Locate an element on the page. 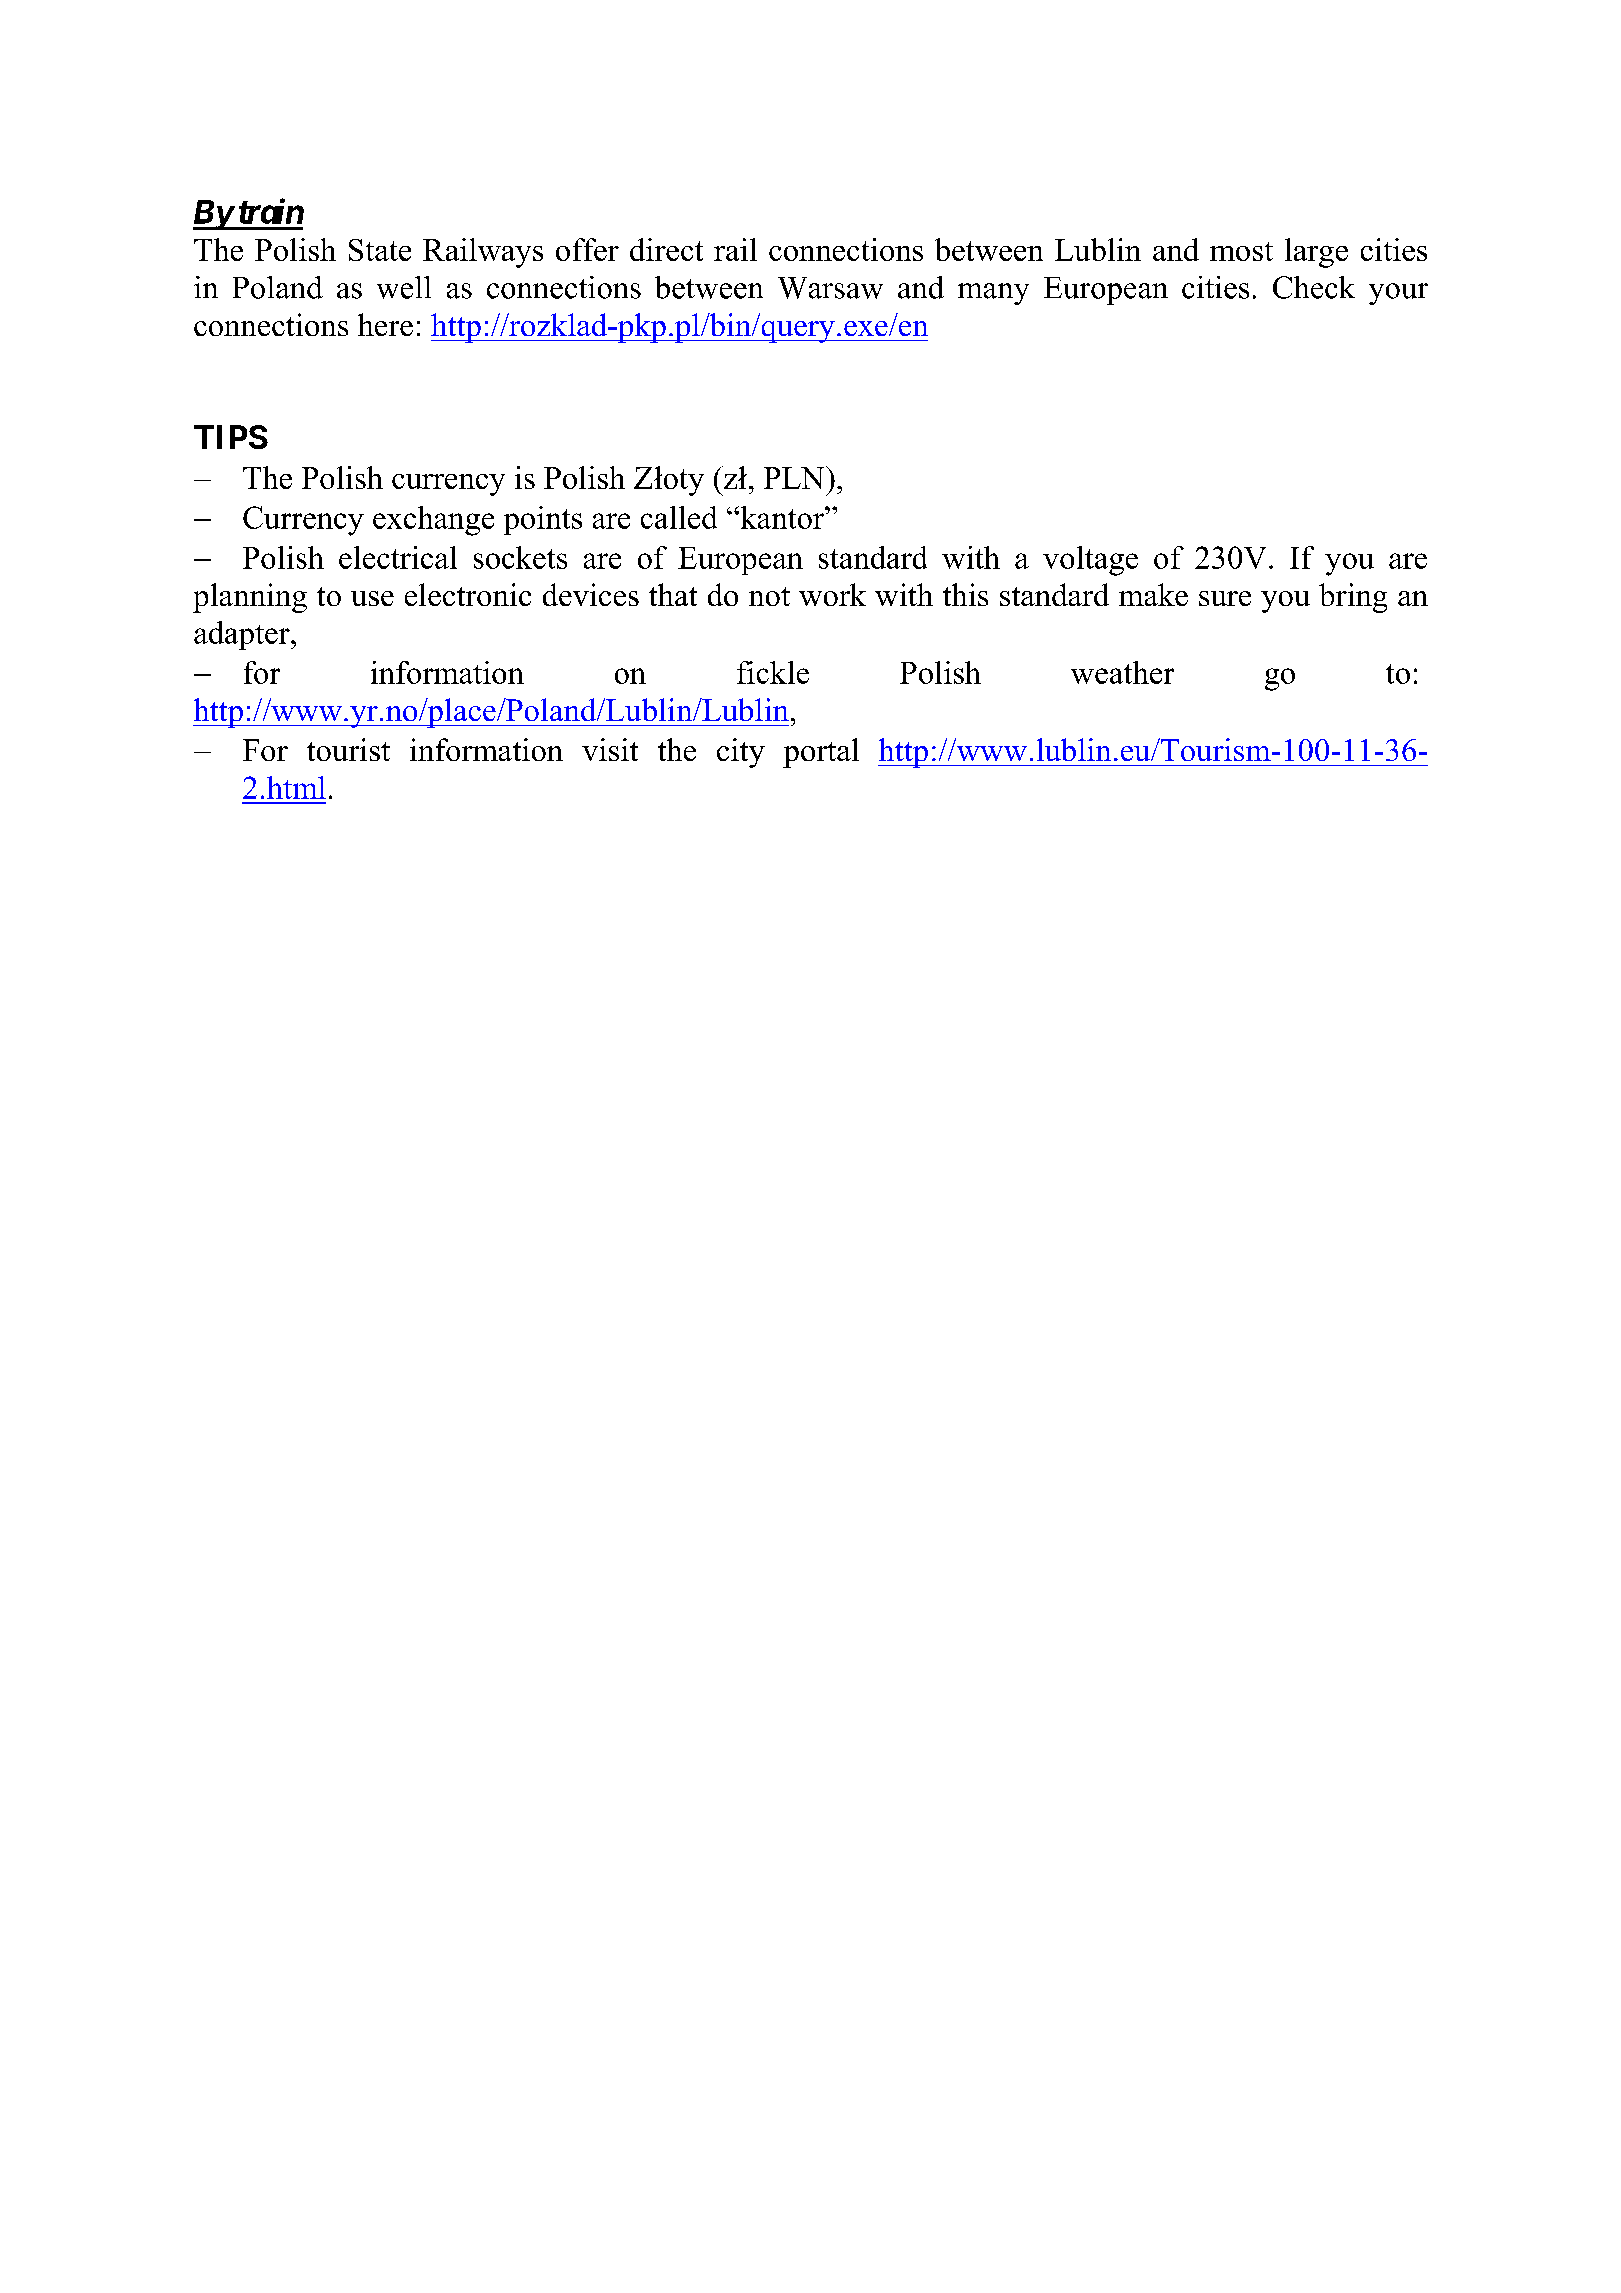 The height and width of the page is (2293, 1621). tourist is located at coordinates (348, 749).
